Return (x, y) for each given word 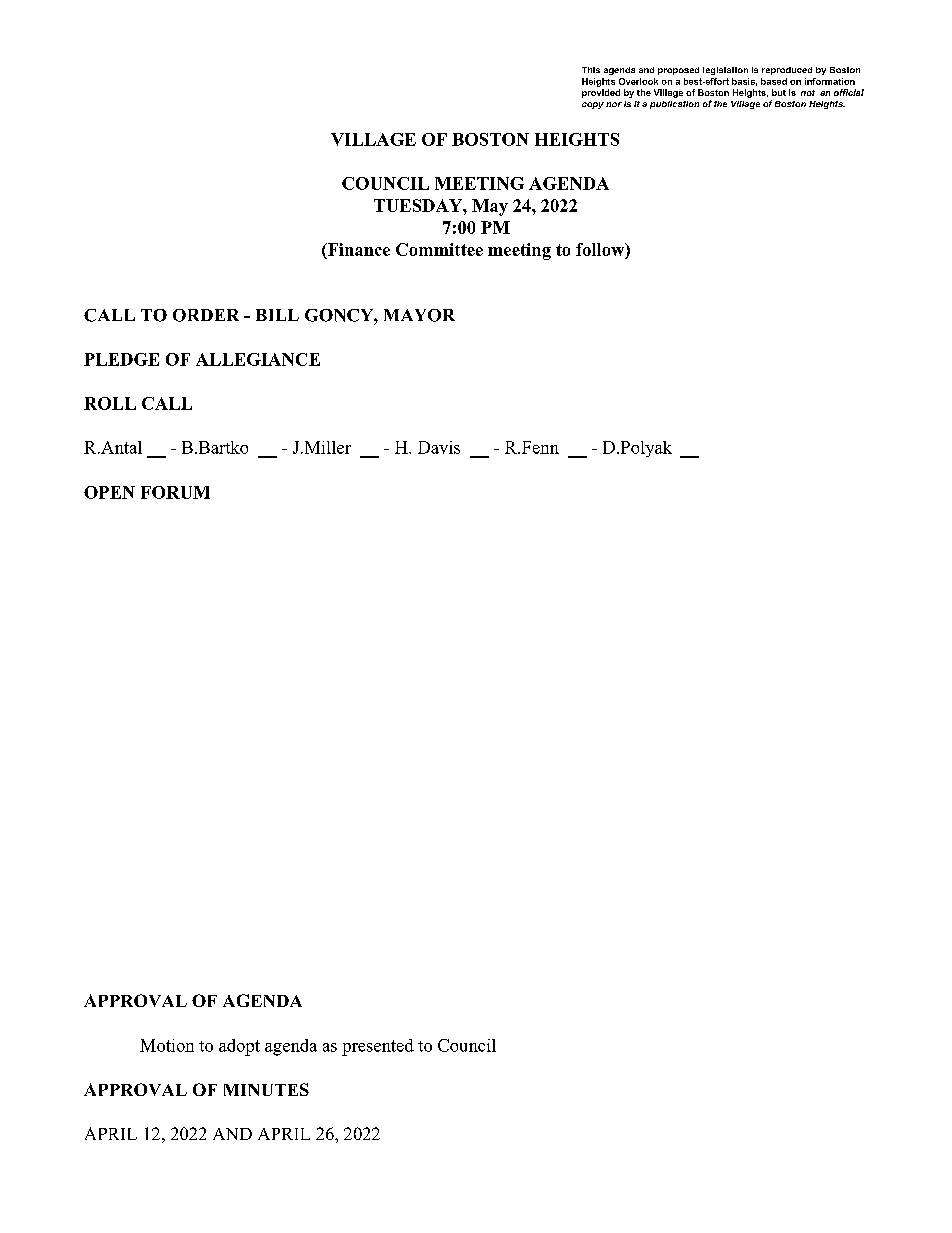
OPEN (109, 492)
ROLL (110, 403)
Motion (167, 1045)
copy (593, 105)
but (779, 92)
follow (601, 250)
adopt (239, 1047)
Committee (439, 249)
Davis (439, 447)
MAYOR (419, 315)
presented (378, 1047)
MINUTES (266, 1089)
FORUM (175, 492)
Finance (357, 250)
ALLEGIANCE (258, 359)
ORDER (206, 315)
